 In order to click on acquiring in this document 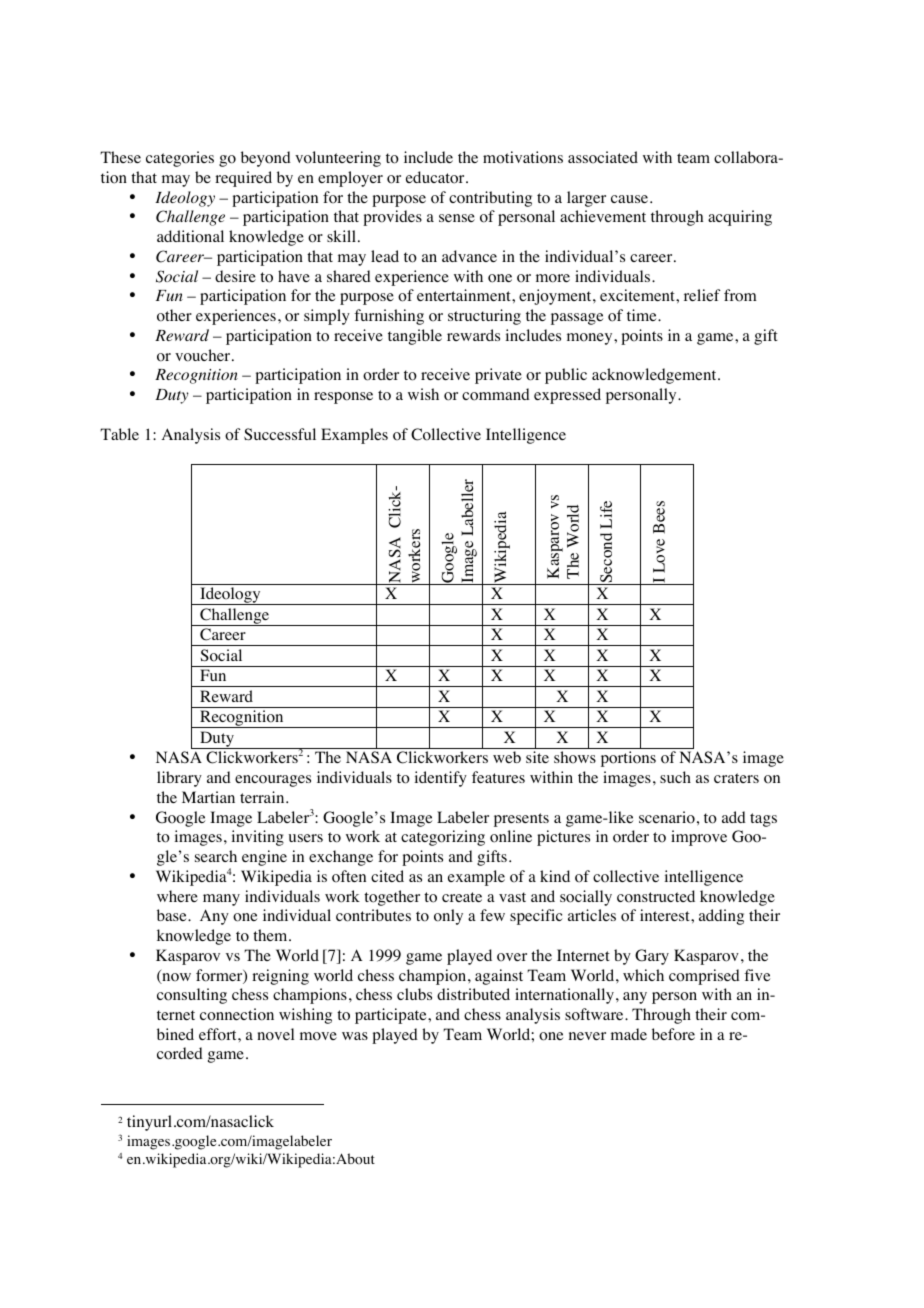, I will do `click(740, 218)`.
